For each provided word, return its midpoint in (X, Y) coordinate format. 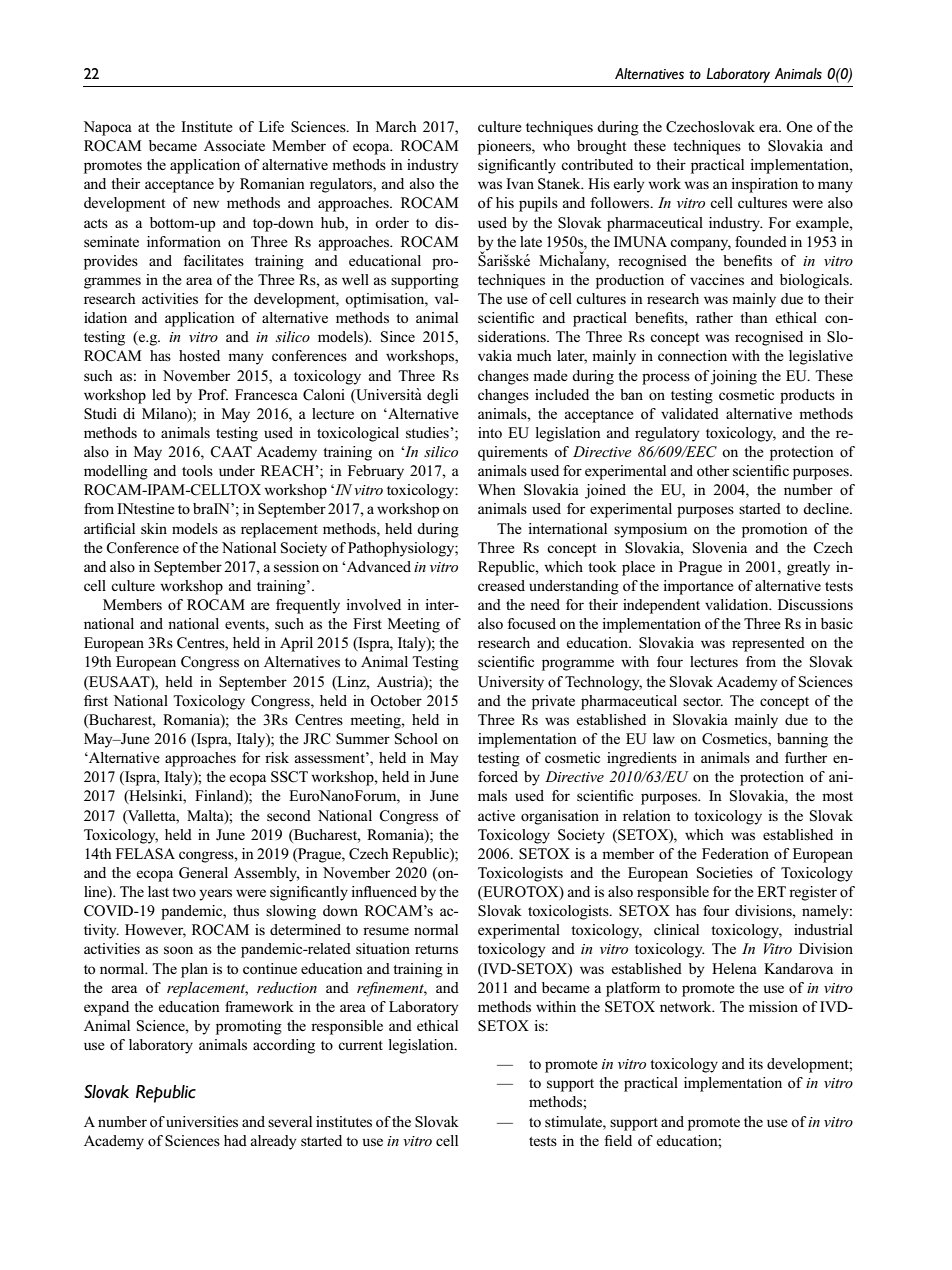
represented (768, 644)
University (511, 683)
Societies (725, 873)
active (496, 815)
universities (202, 1121)
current (360, 1045)
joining (733, 377)
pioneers (505, 147)
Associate (234, 145)
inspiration (764, 185)
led (161, 394)
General (203, 873)
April (296, 644)
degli (442, 396)
